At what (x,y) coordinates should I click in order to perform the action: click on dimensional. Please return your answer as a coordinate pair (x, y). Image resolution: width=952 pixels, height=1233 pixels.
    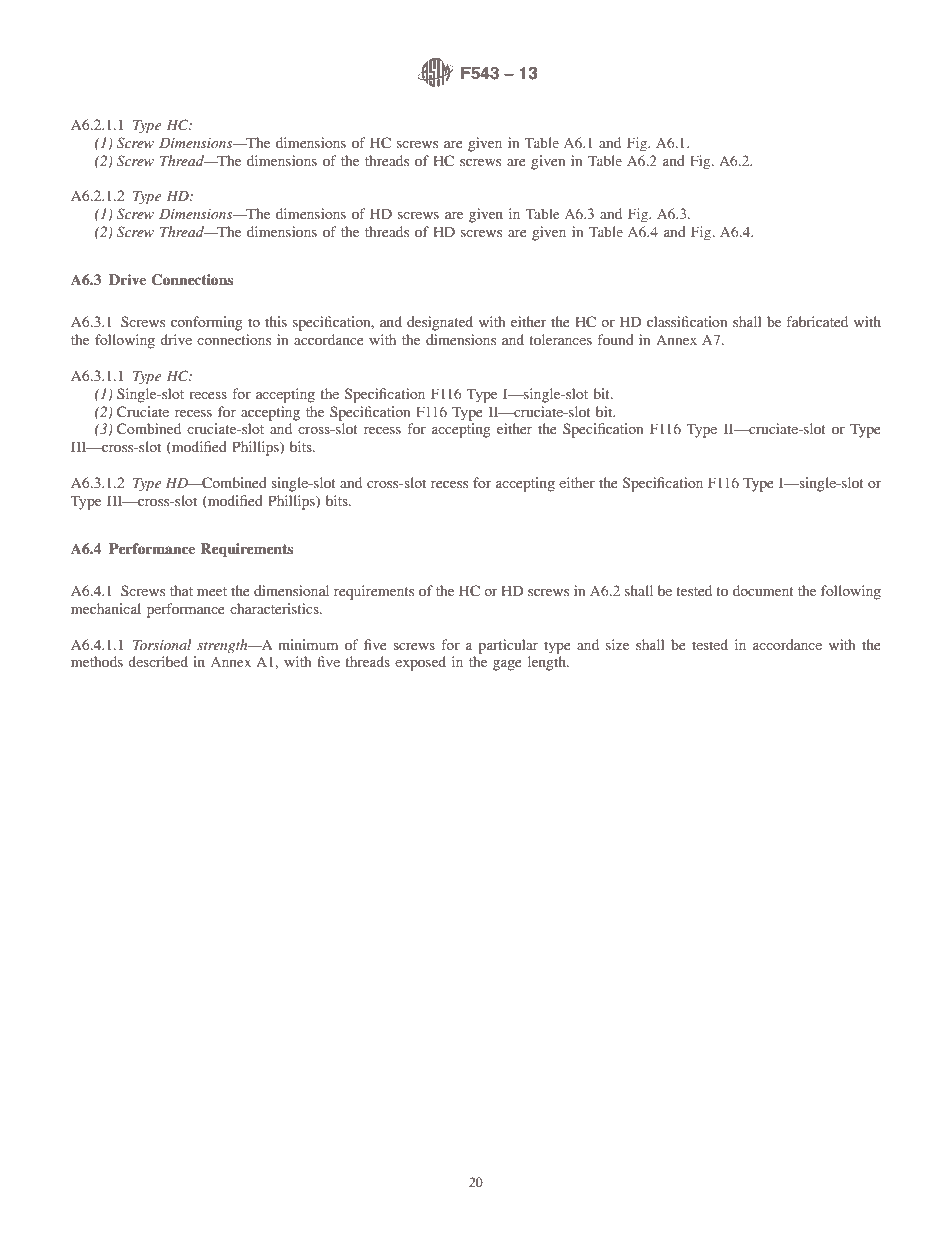
    Looking at the image, I should click on (291, 590).
